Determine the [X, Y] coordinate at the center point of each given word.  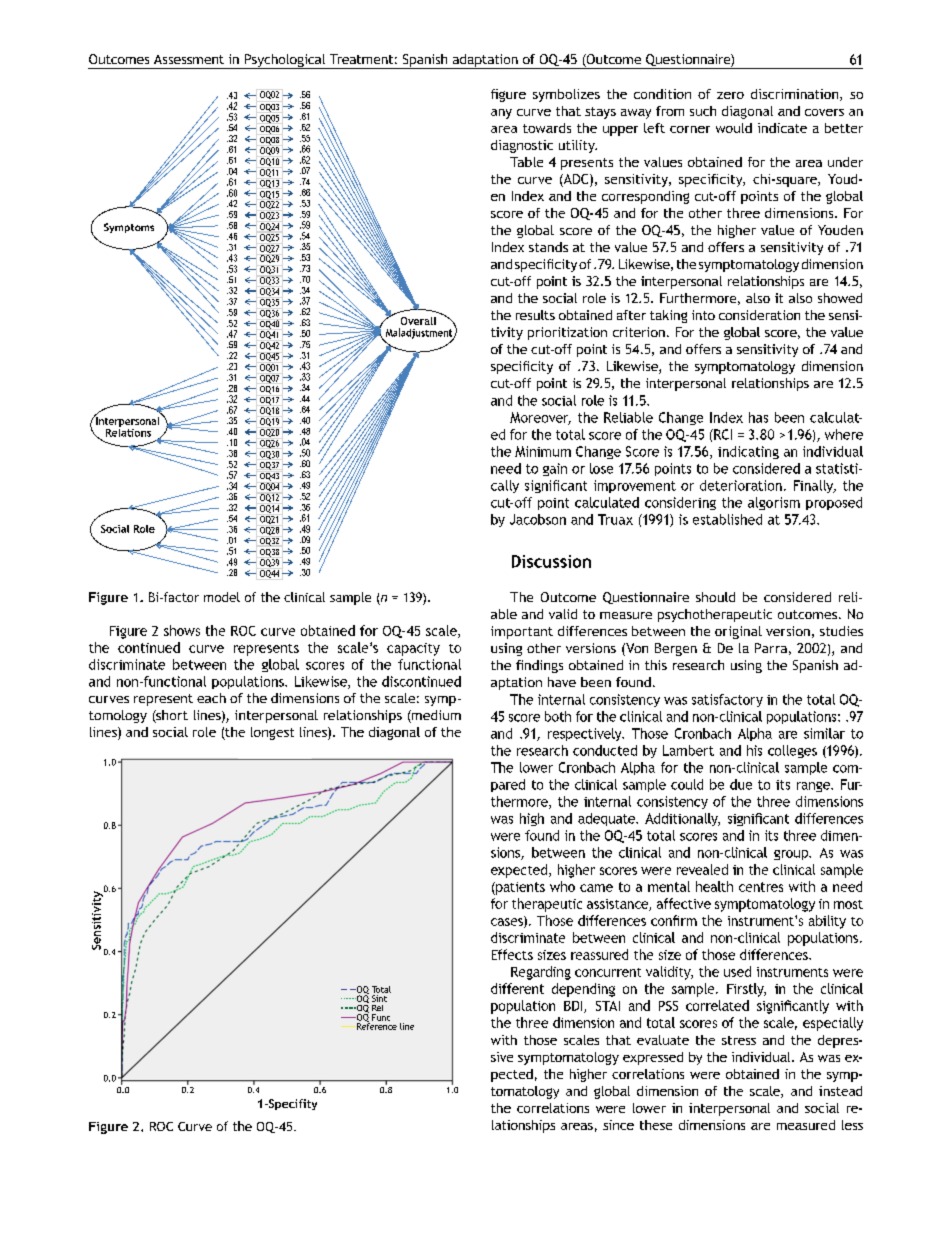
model [222, 597]
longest [272, 733]
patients [519, 888]
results [535, 315]
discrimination [796, 95]
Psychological [285, 61]
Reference [376, 1025]
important [522, 632]
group [792, 855]
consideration [759, 315]
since [618, 1125]
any [501, 114]
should [715, 597]
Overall [418, 321]
